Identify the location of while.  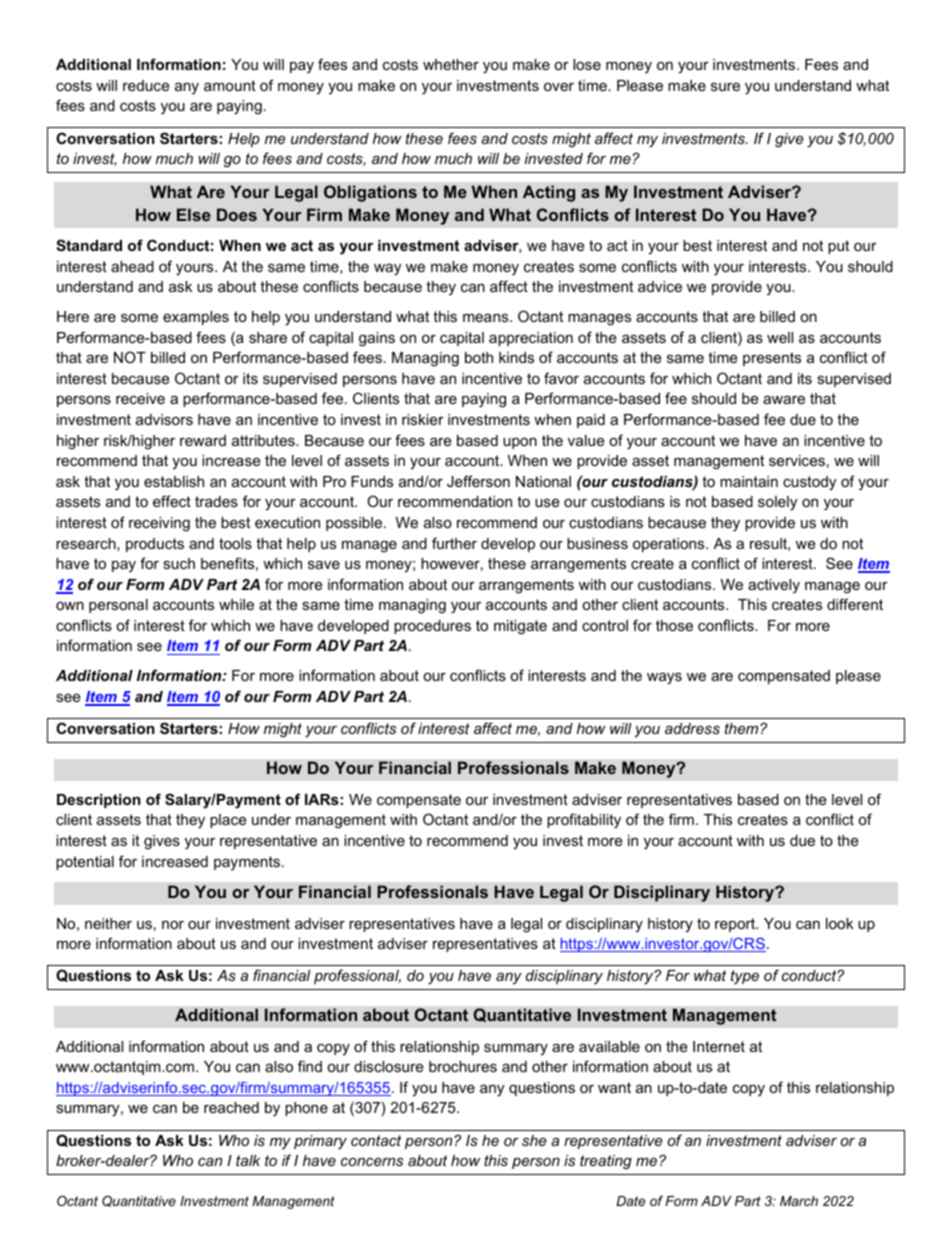
(236, 604).
